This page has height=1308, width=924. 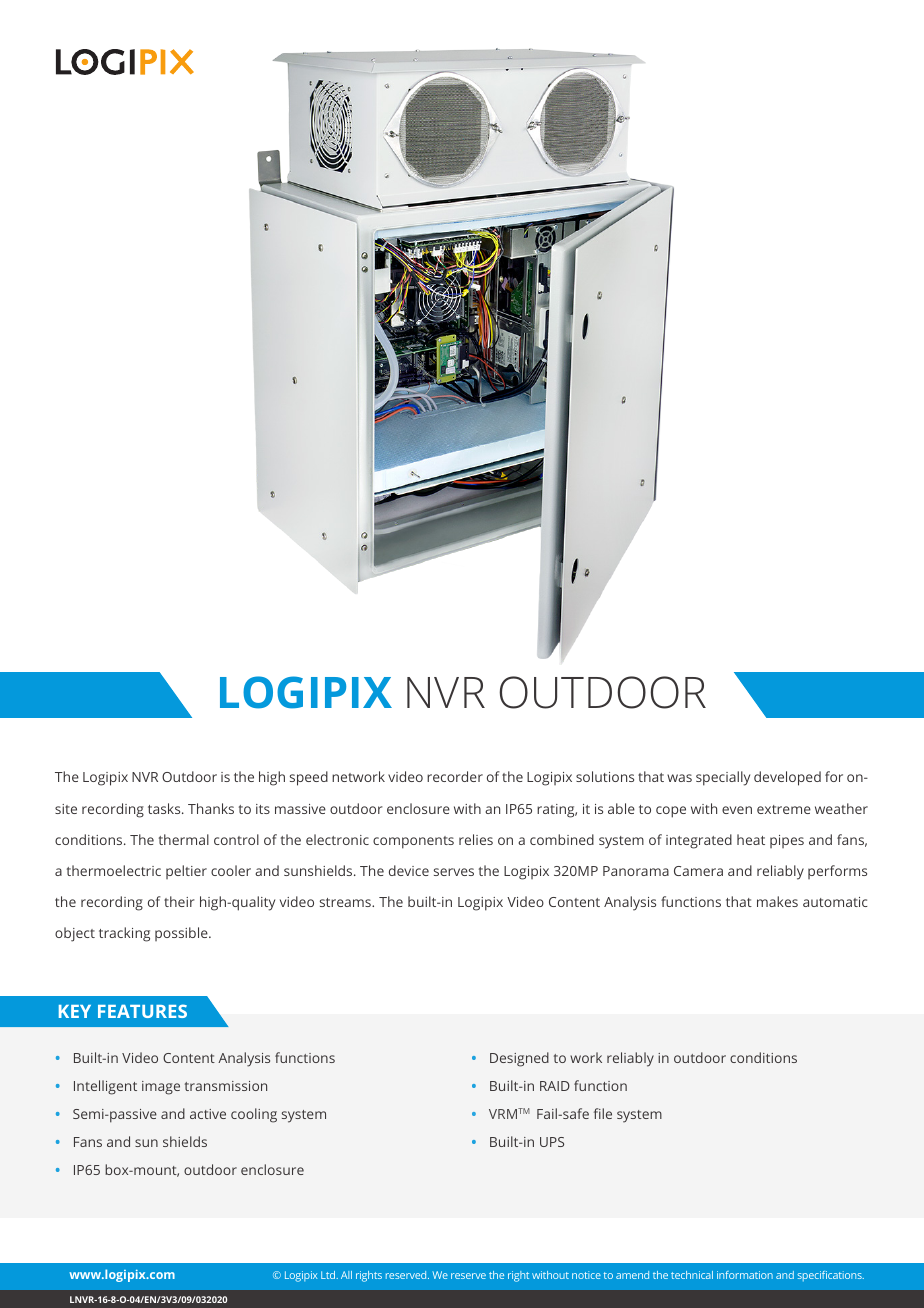 I want to click on RAID, so click(x=555, y=1086).
